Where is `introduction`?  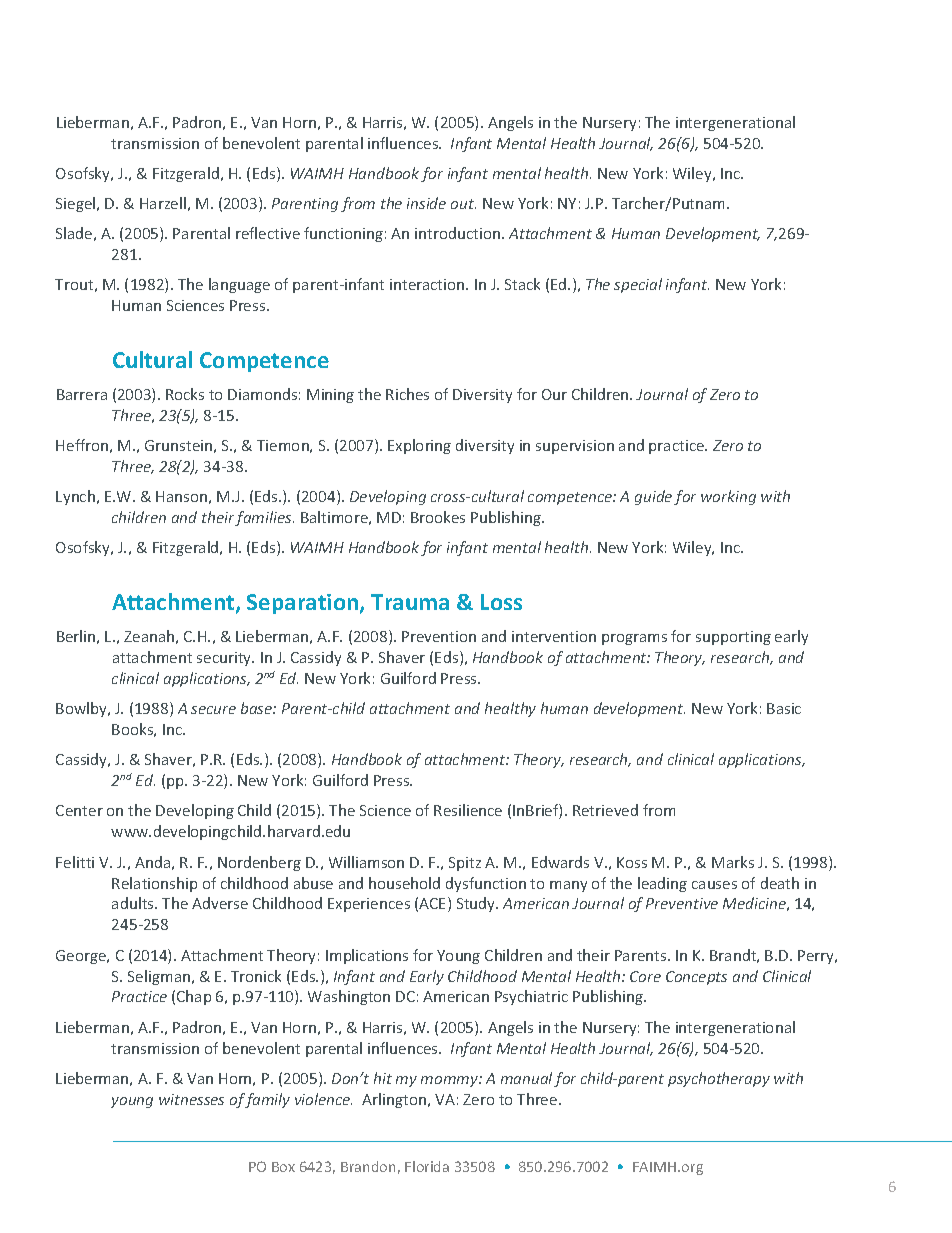 introduction is located at coordinates (459, 233).
